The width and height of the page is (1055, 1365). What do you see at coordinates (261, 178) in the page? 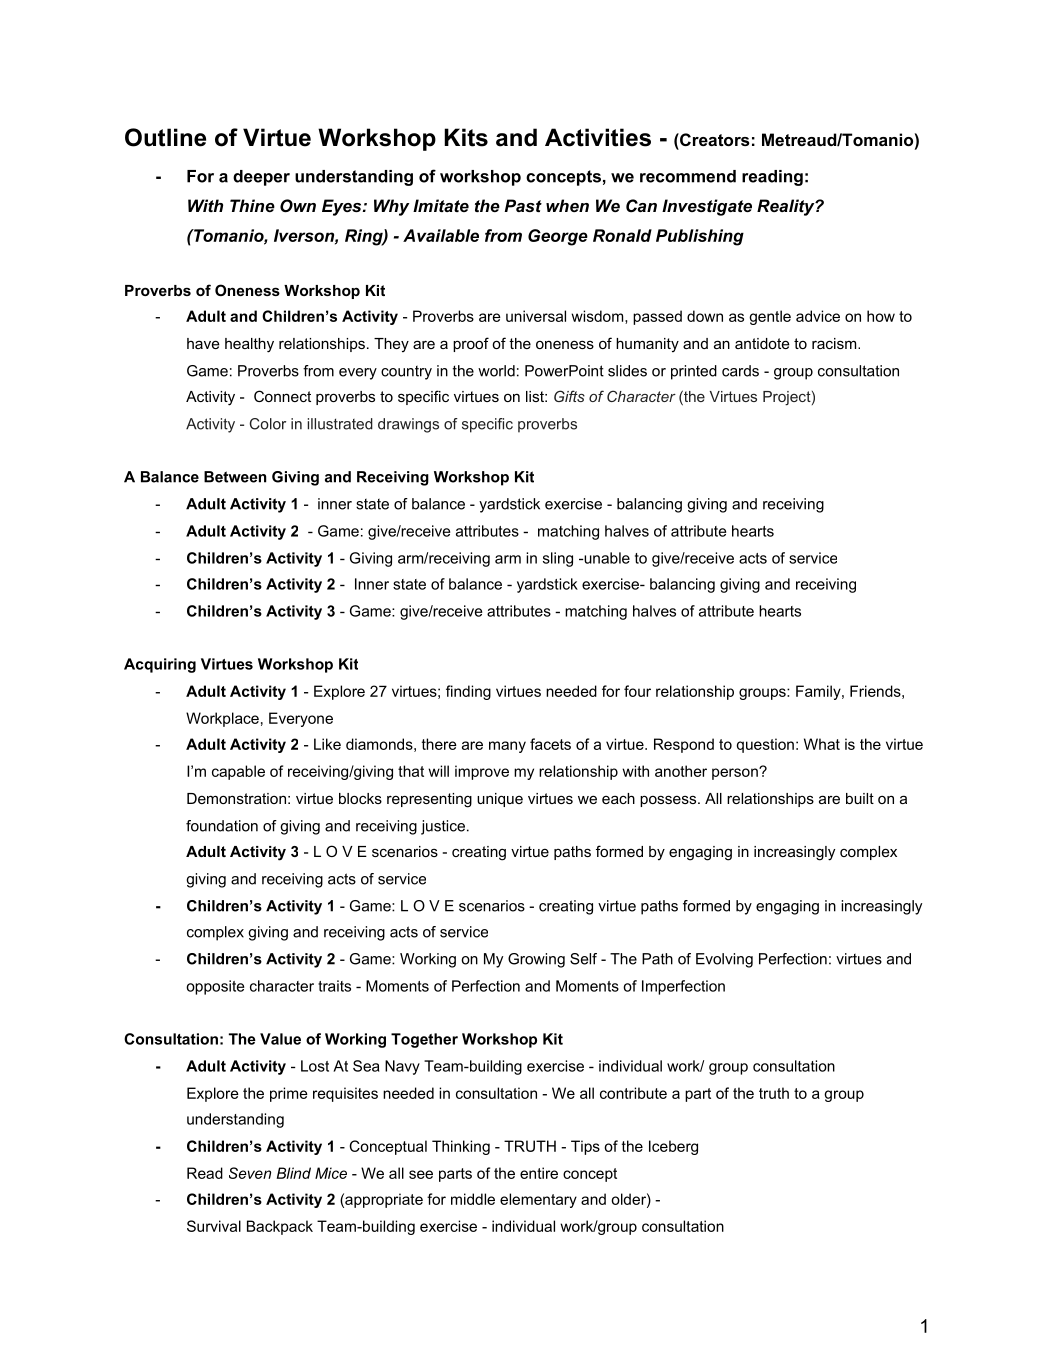
I see `deeper` at bounding box center [261, 178].
